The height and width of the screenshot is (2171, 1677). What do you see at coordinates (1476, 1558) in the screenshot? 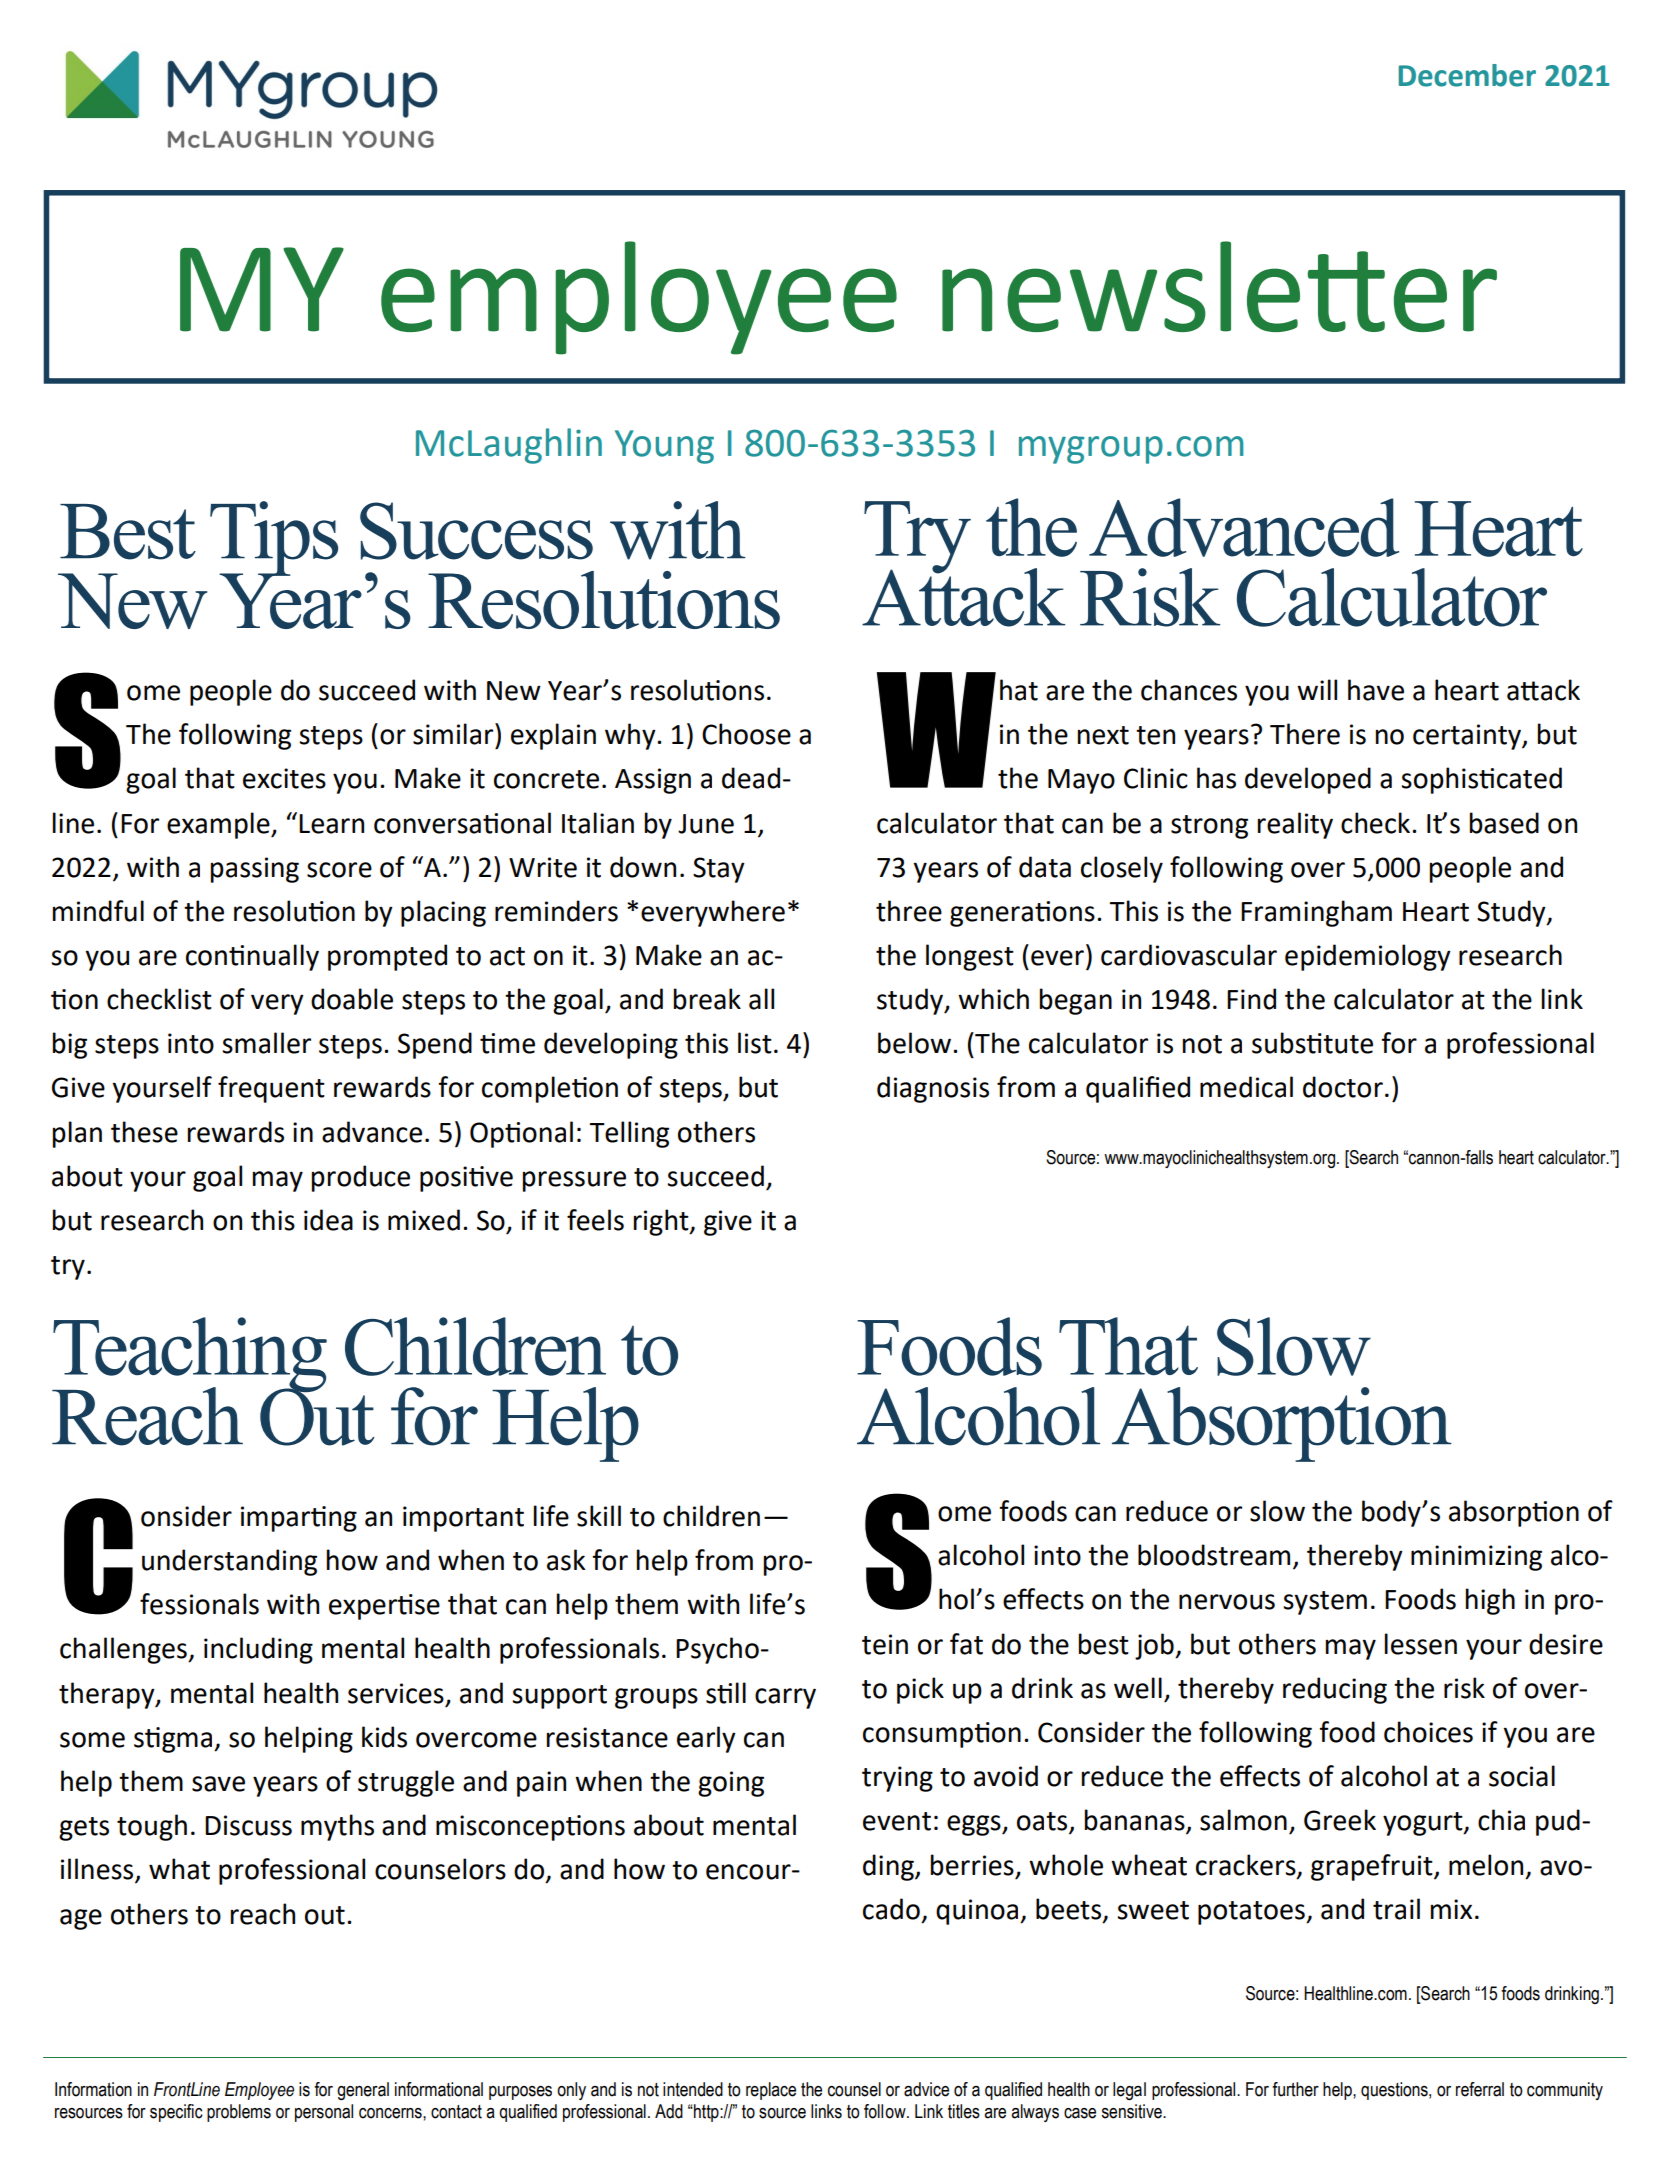
I see `minimizing` at bounding box center [1476, 1558].
